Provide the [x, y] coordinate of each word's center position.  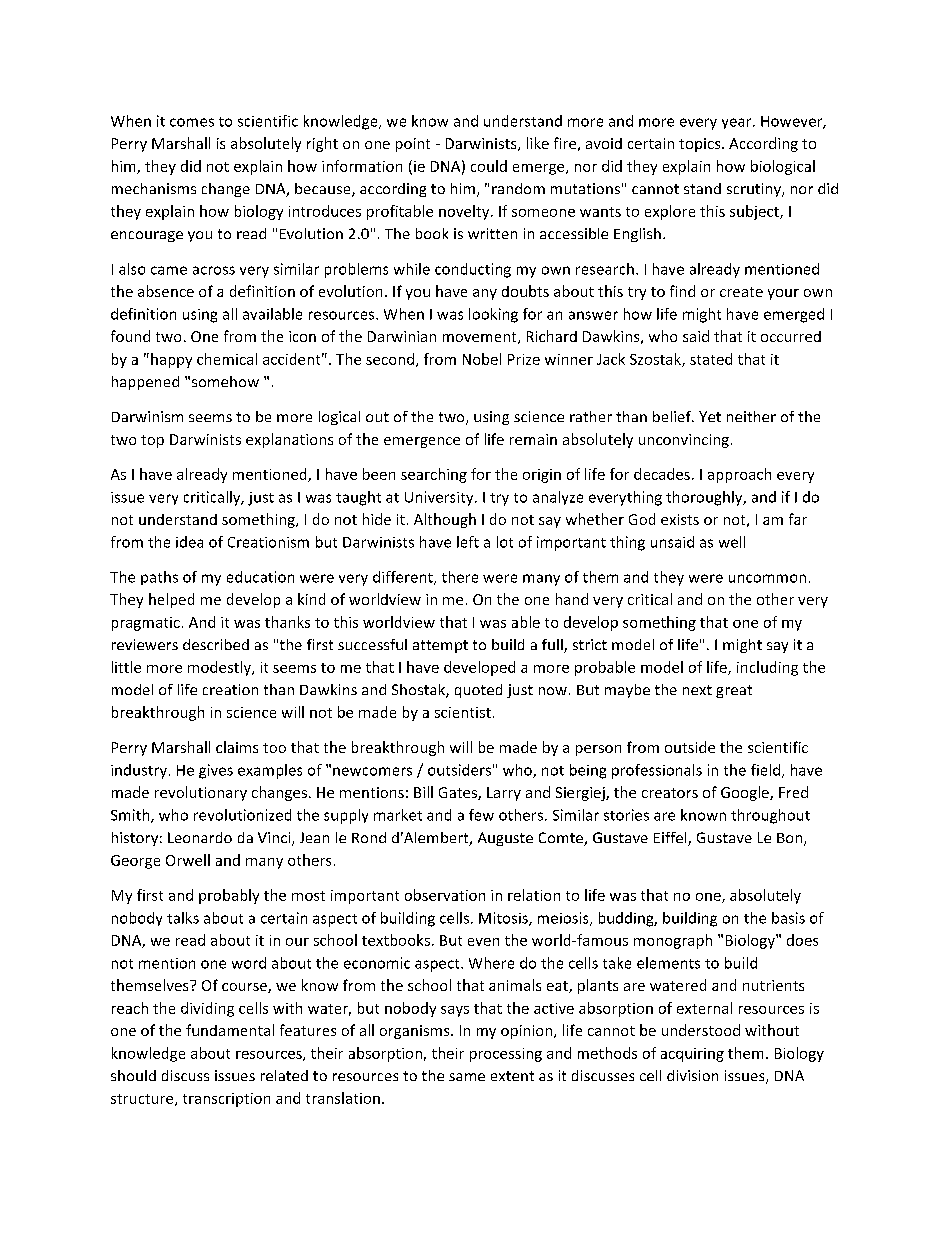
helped [171, 600]
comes [192, 122]
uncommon [767, 578]
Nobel [482, 359]
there [460, 577]
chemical [227, 359]
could [489, 166]
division [692, 1075]
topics [701, 145]
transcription [226, 1100]
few [481, 815]
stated [711, 359]
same [467, 1077]
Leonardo [200, 837]
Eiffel [671, 839]
